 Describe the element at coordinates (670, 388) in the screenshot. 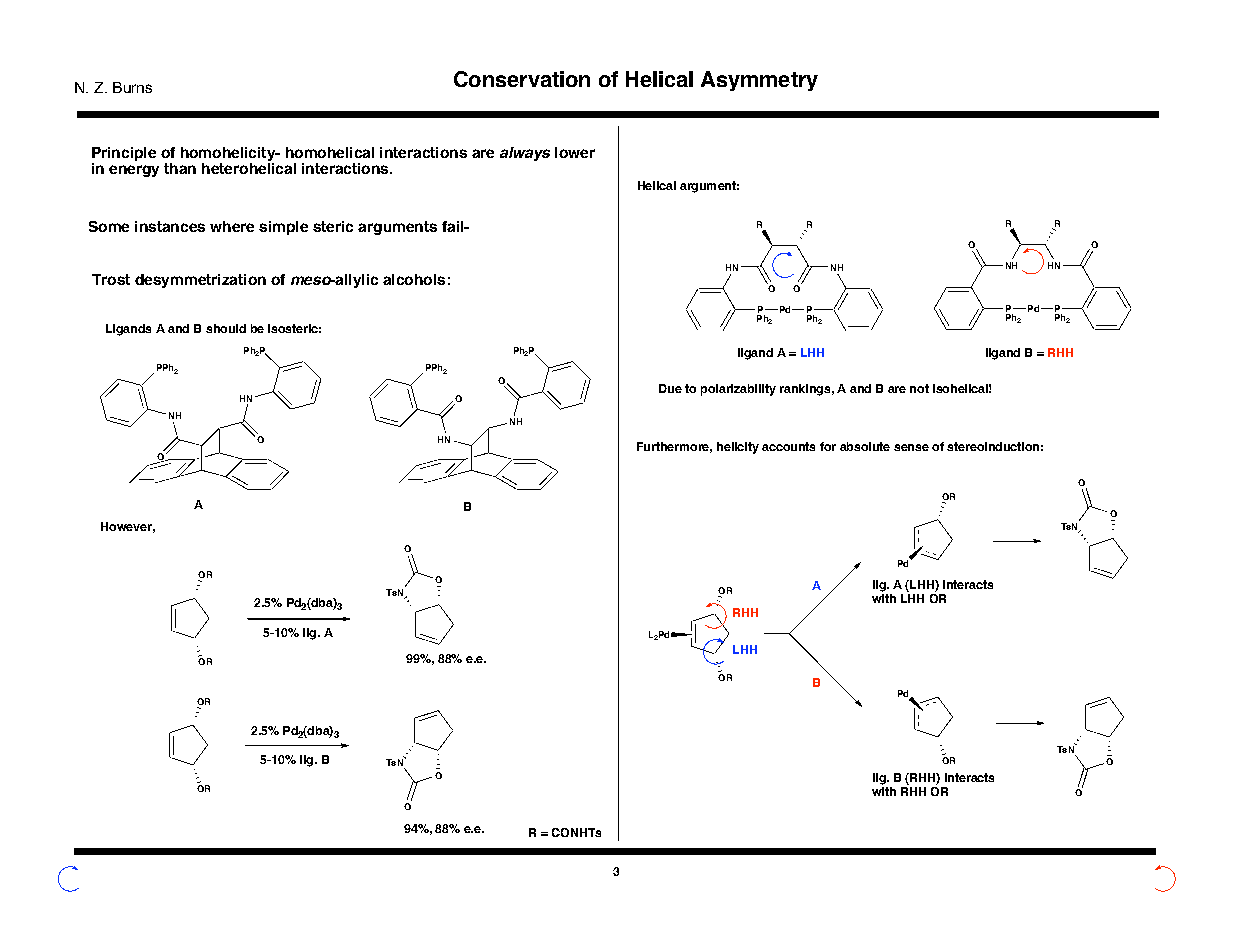

I see `Due` at that location.
